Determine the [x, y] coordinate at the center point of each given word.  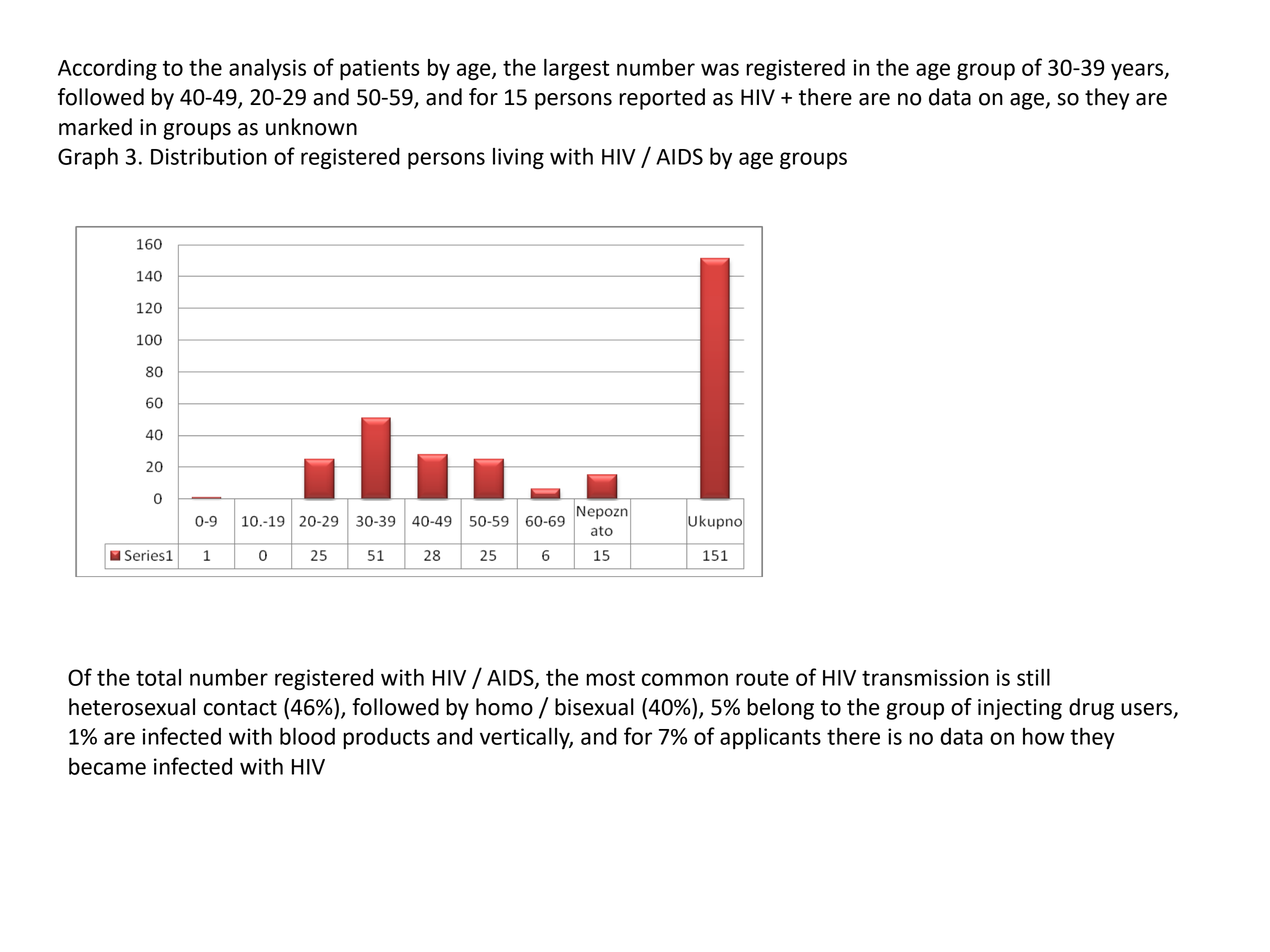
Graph [88, 158]
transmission [925, 677]
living [518, 158]
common [685, 679]
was [720, 69]
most [610, 678]
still [1033, 677]
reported [662, 99]
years [1138, 71]
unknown [311, 127]
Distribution [209, 156]
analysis [267, 69]
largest [577, 69]
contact [240, 708]
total [158, 677]
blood [307, 736]
